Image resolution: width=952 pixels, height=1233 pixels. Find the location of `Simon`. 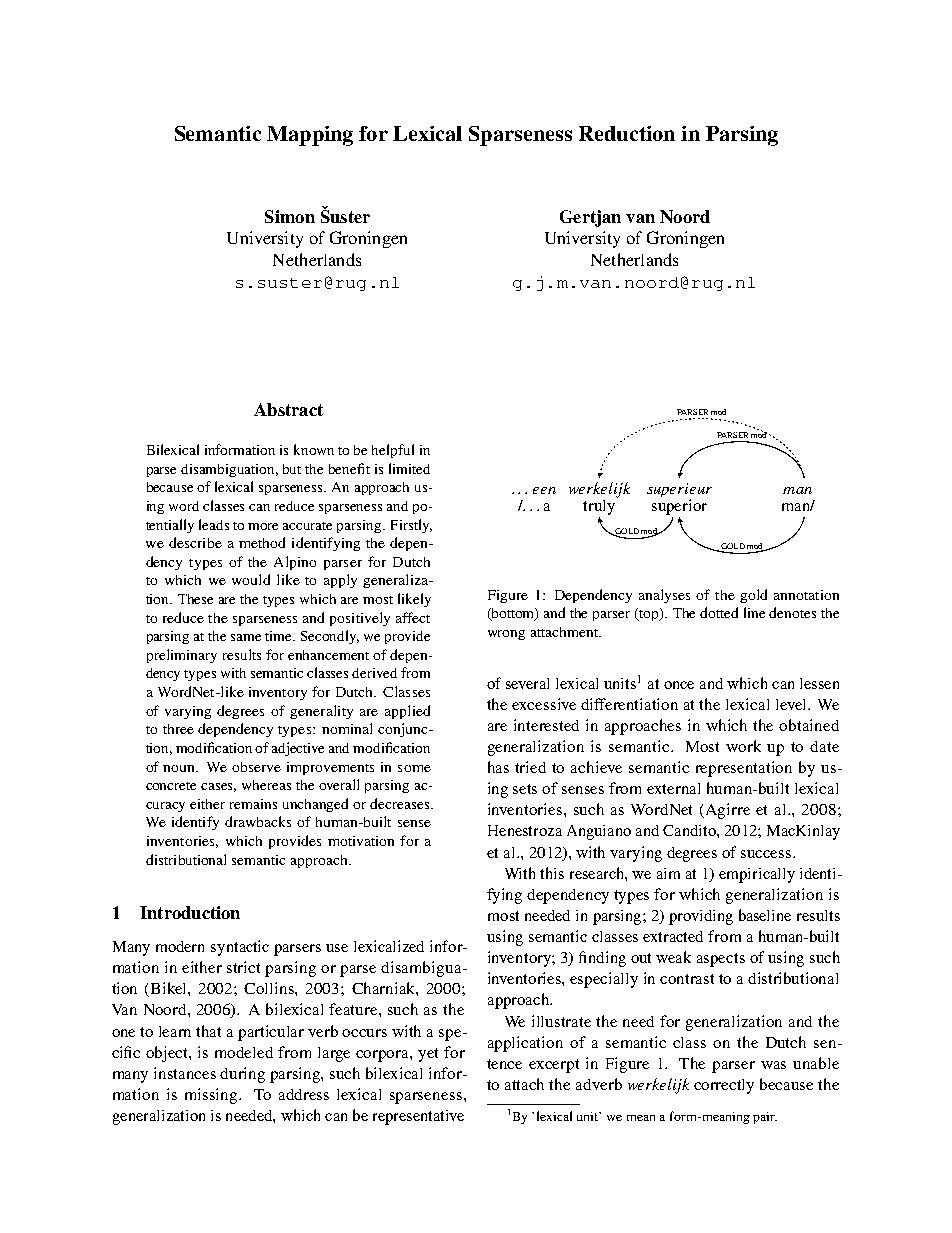

Simon is located at coordinates (290, 216).
